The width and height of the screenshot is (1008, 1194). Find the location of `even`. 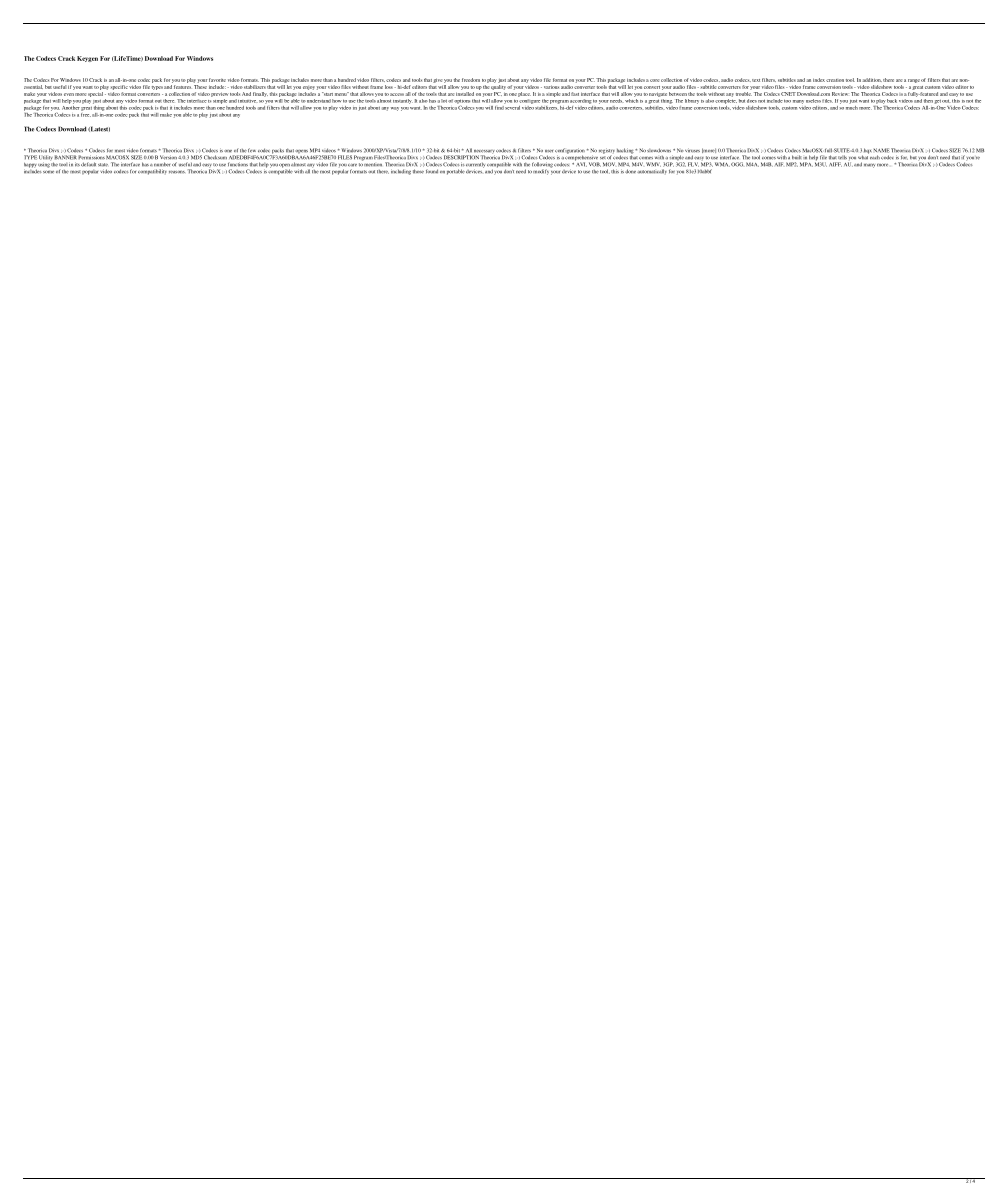

even is located at coordinates (69, 94).
